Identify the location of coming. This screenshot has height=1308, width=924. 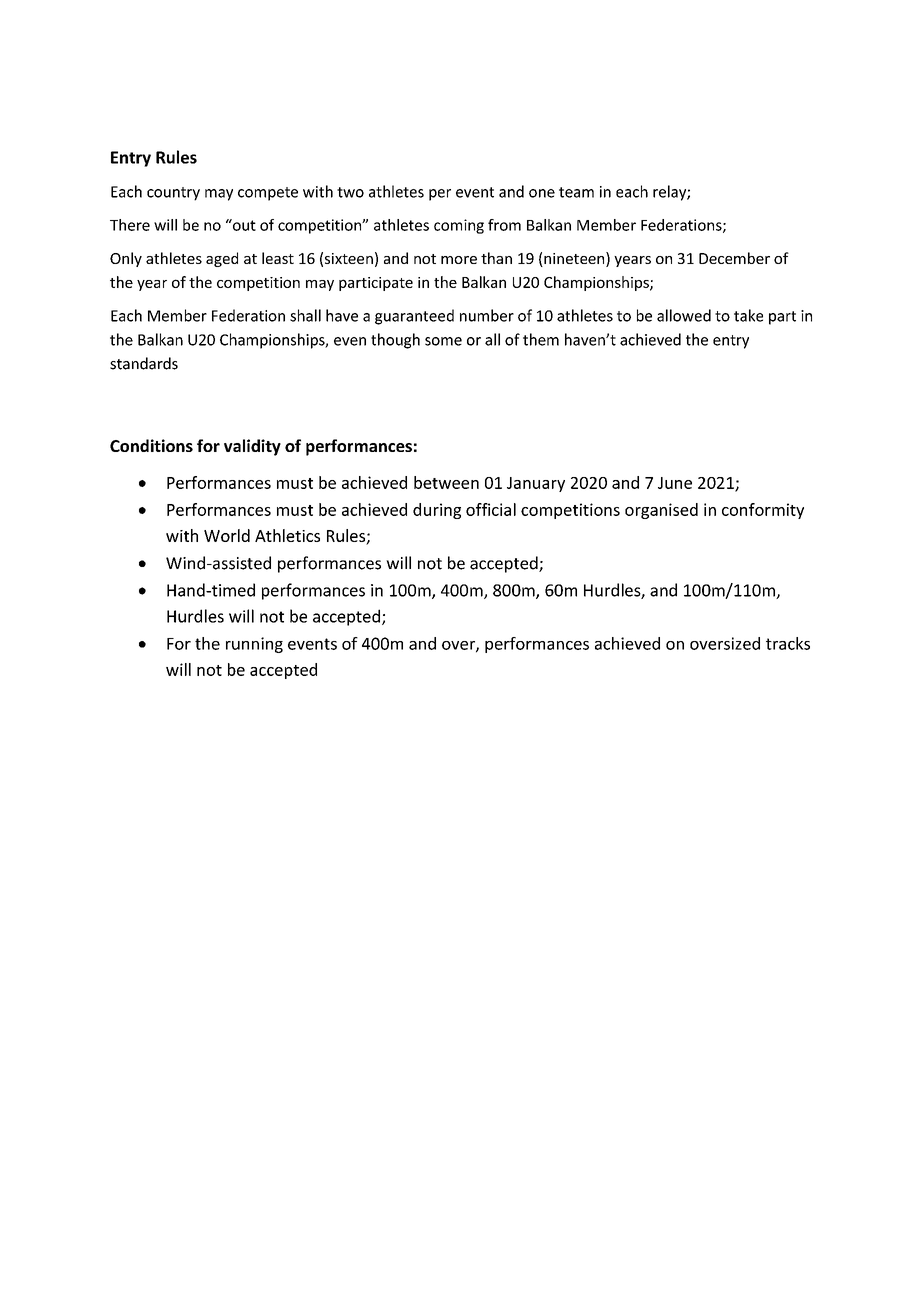
(459, 226).
